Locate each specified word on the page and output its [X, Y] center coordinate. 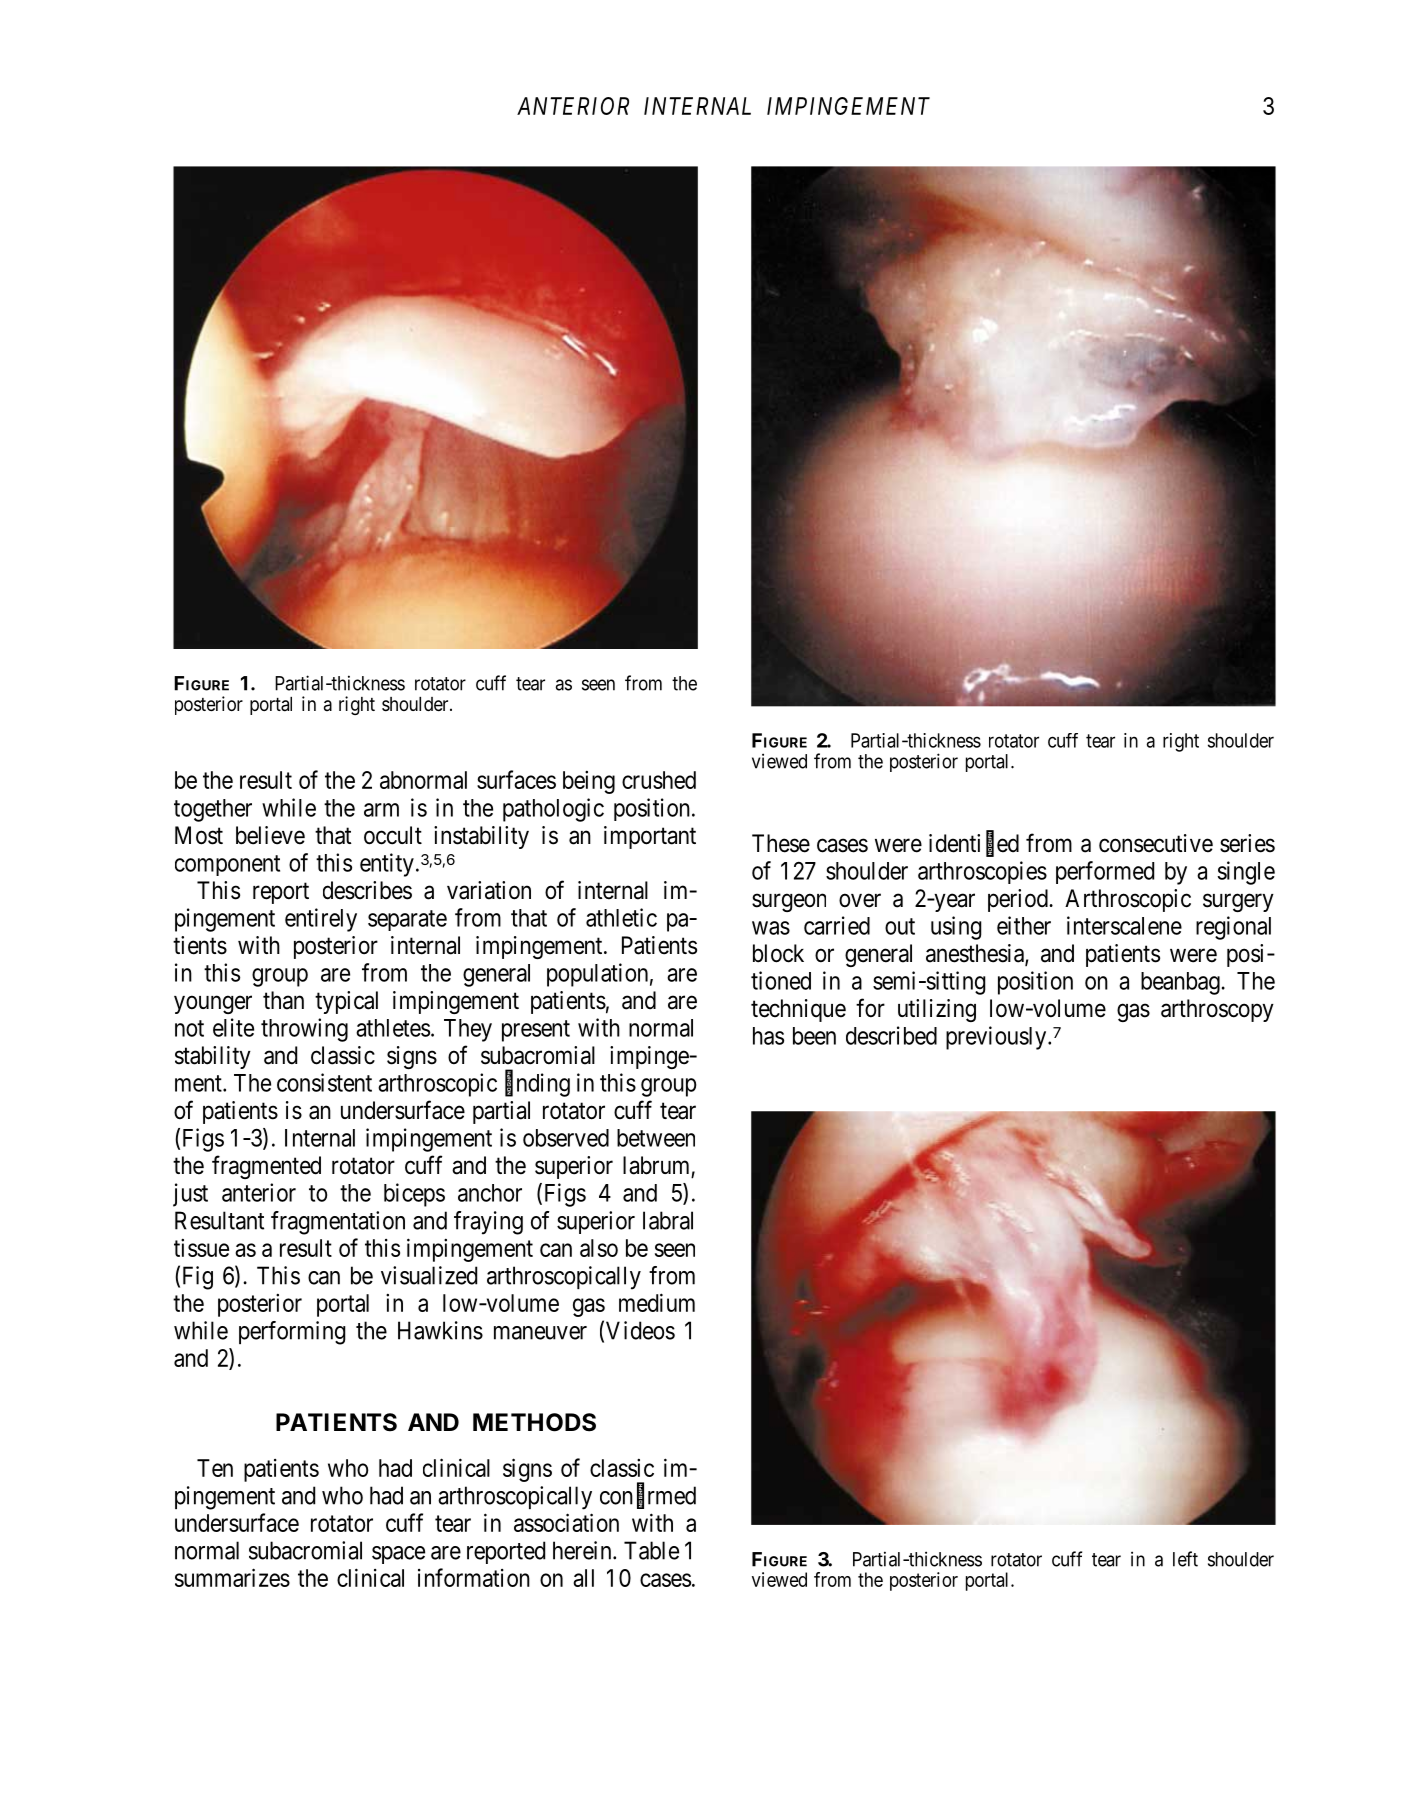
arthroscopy [1217, 1010]
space [398, 1555]
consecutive [1156, 843]
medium [657, 1302]
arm [381, 810]
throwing [304, 1030]
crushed [659, 780]
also [599, 1248]
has [768, 1036]
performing [292, 1333]
